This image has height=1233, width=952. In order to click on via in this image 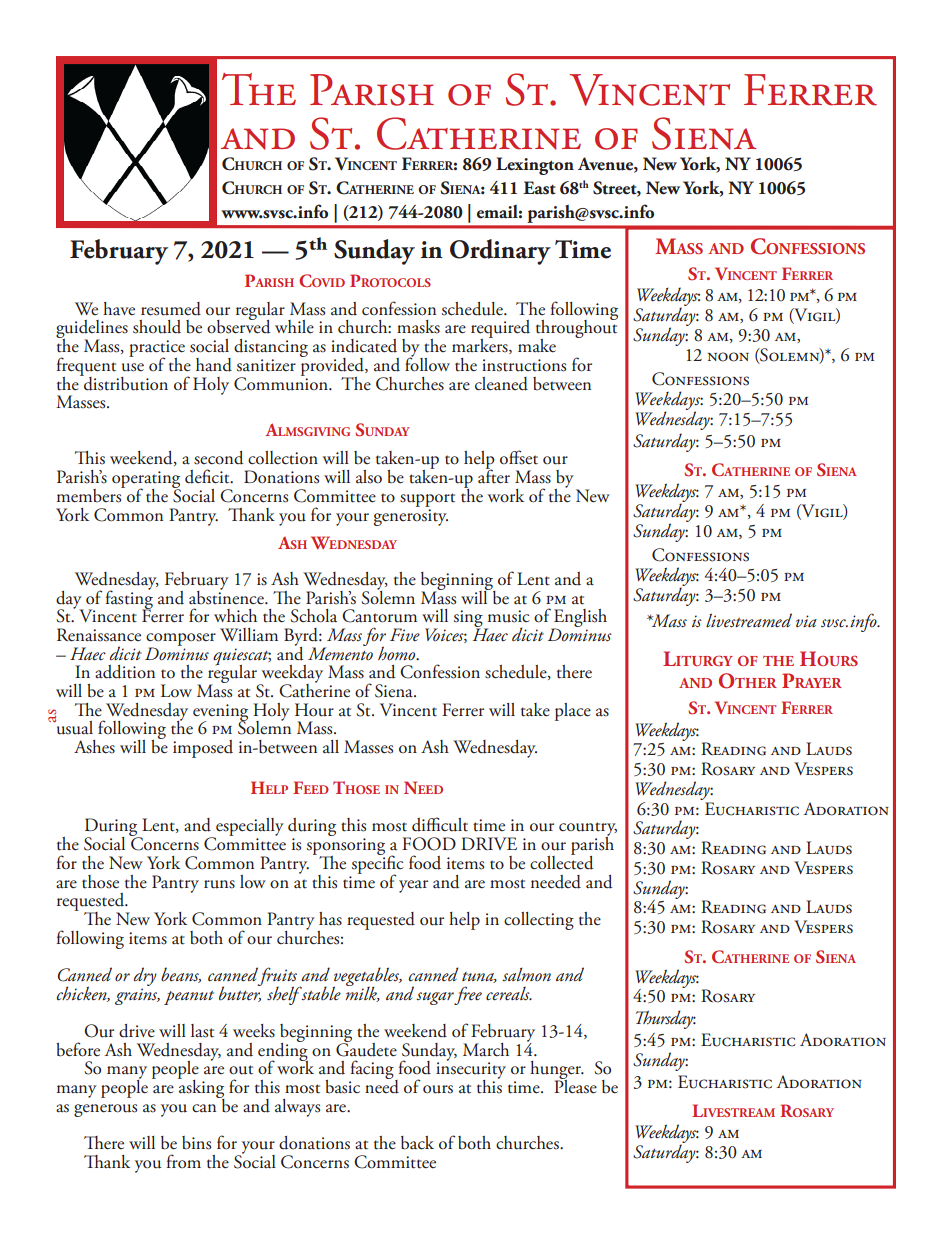, I will do `click(806, 621)`.
